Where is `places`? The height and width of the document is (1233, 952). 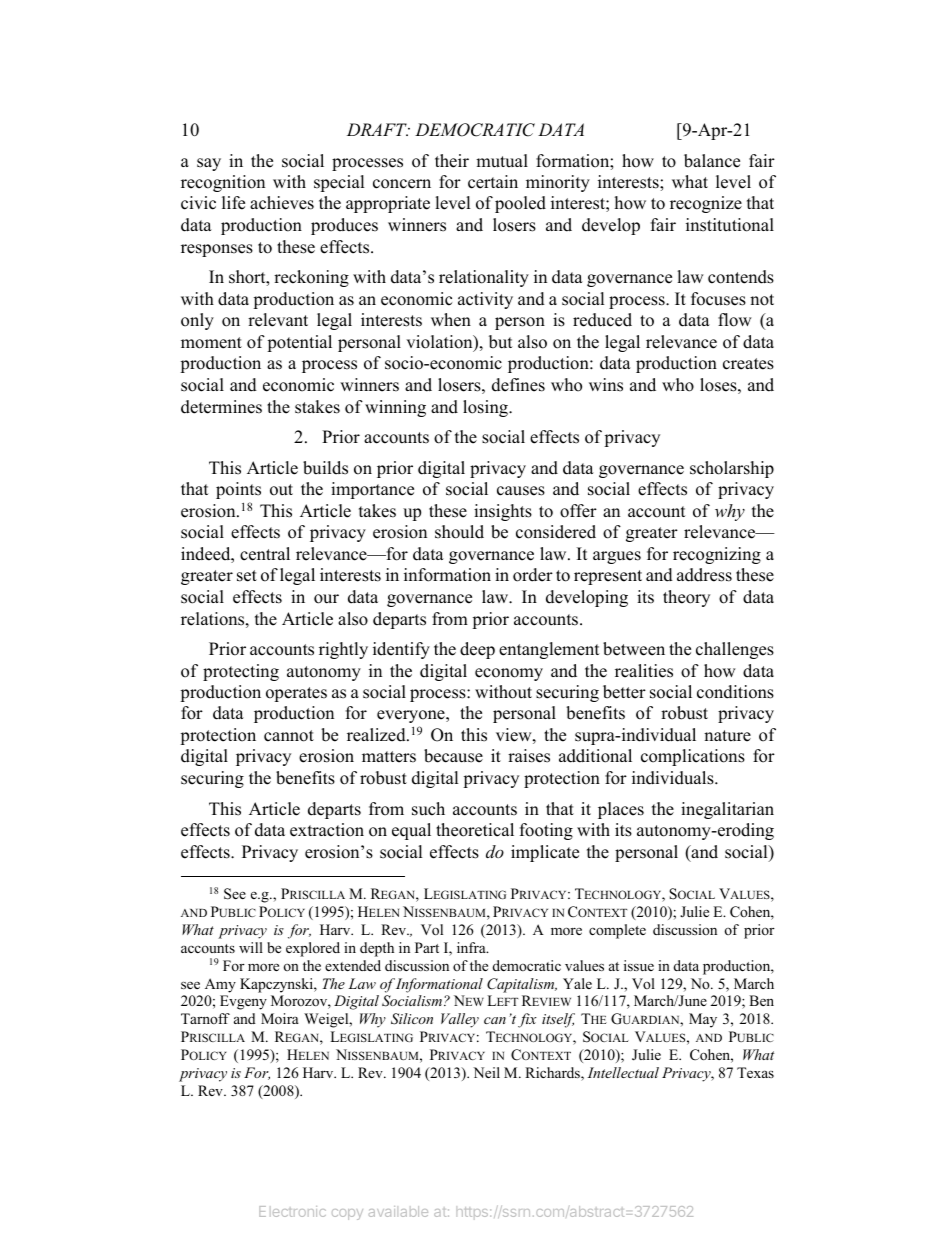
places is located at coordinates (621, 810).
